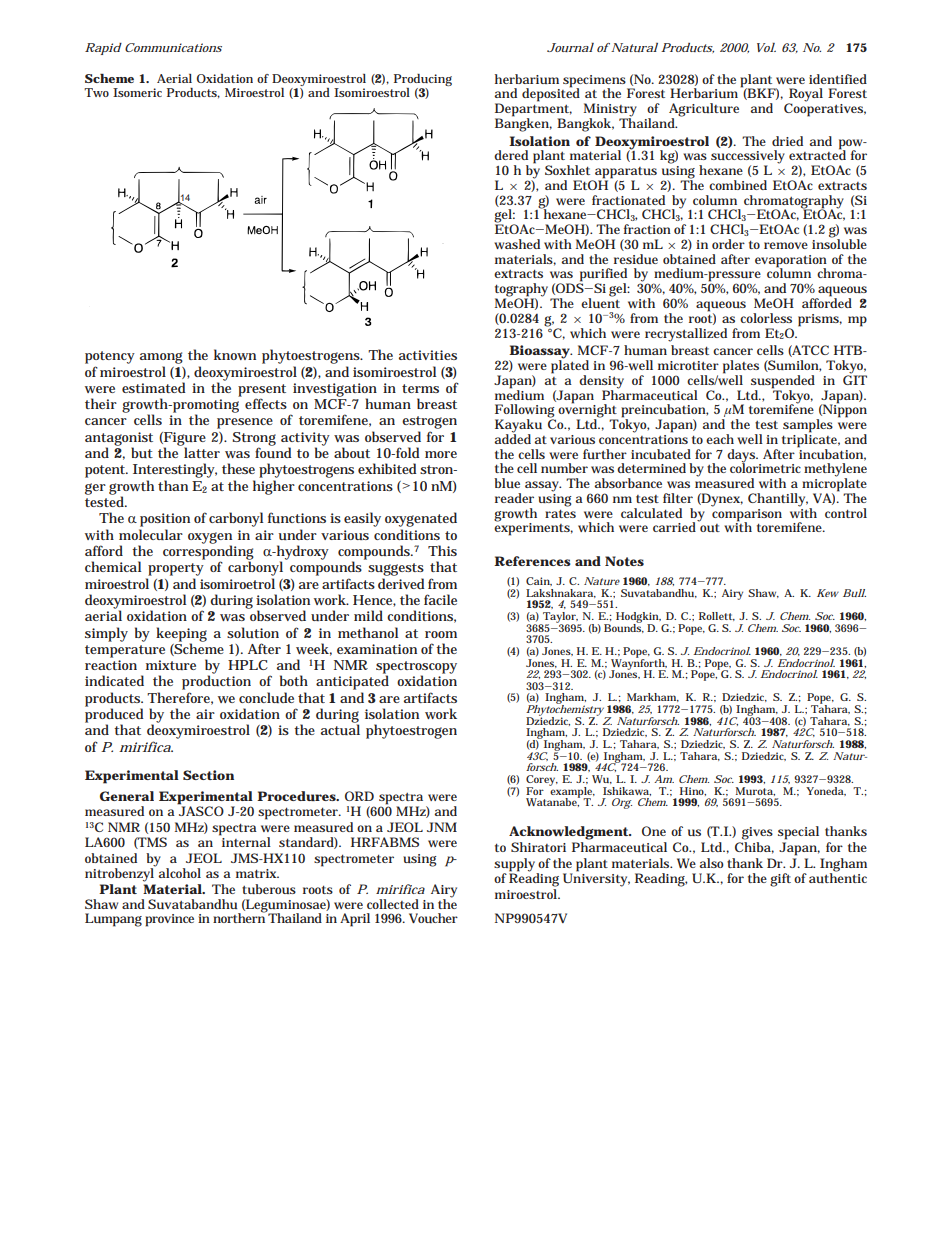 Image resolution: width=952 pixels, height=1233 pixels. Describe the element at coordinates (169, 920) in the page. I see `province` at that location.
